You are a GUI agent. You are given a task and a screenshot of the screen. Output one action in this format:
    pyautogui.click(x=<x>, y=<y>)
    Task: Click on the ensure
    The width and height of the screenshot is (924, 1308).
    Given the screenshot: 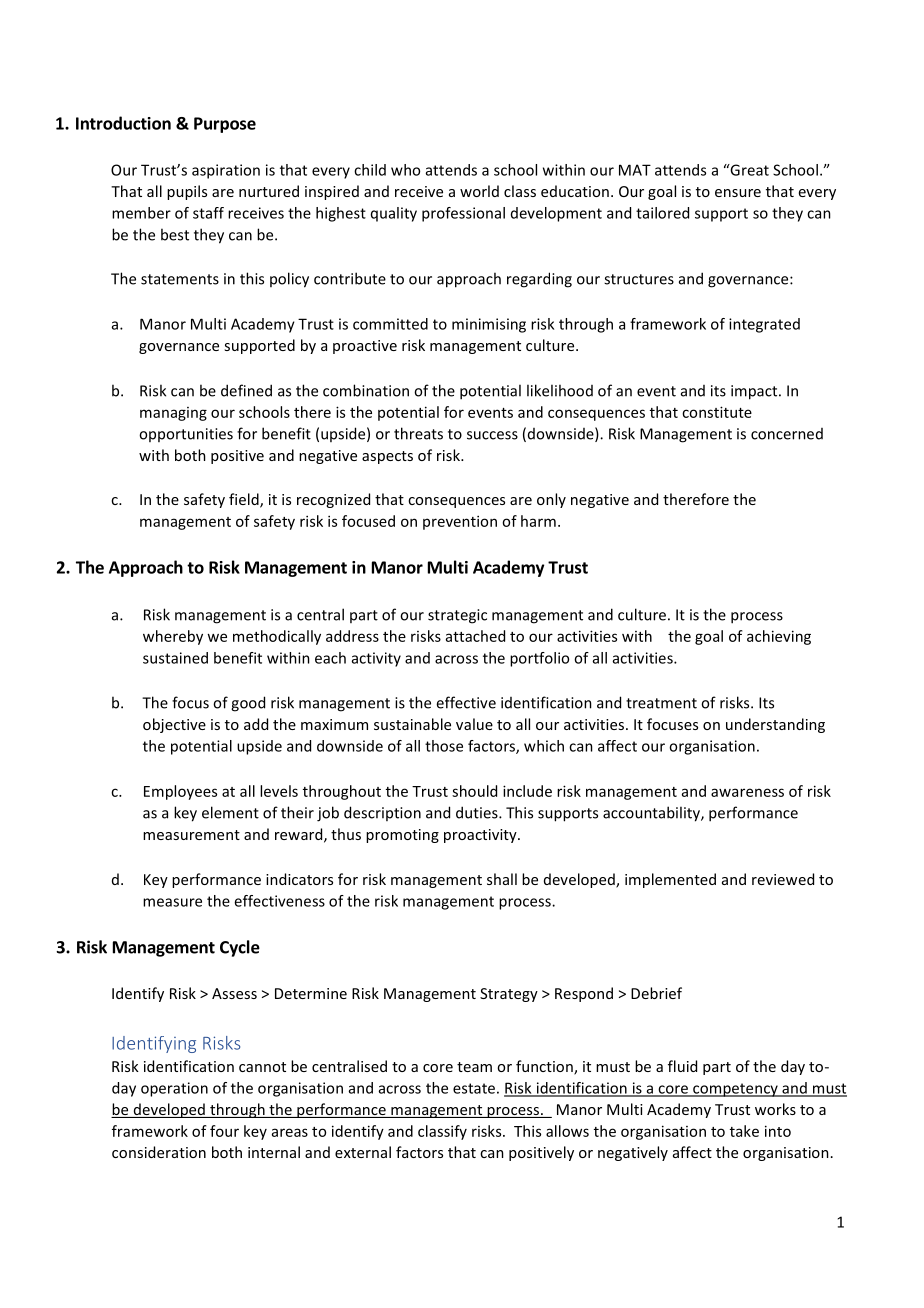 What is the action you would take?
    pyautogui.click(x=738, y=193)
